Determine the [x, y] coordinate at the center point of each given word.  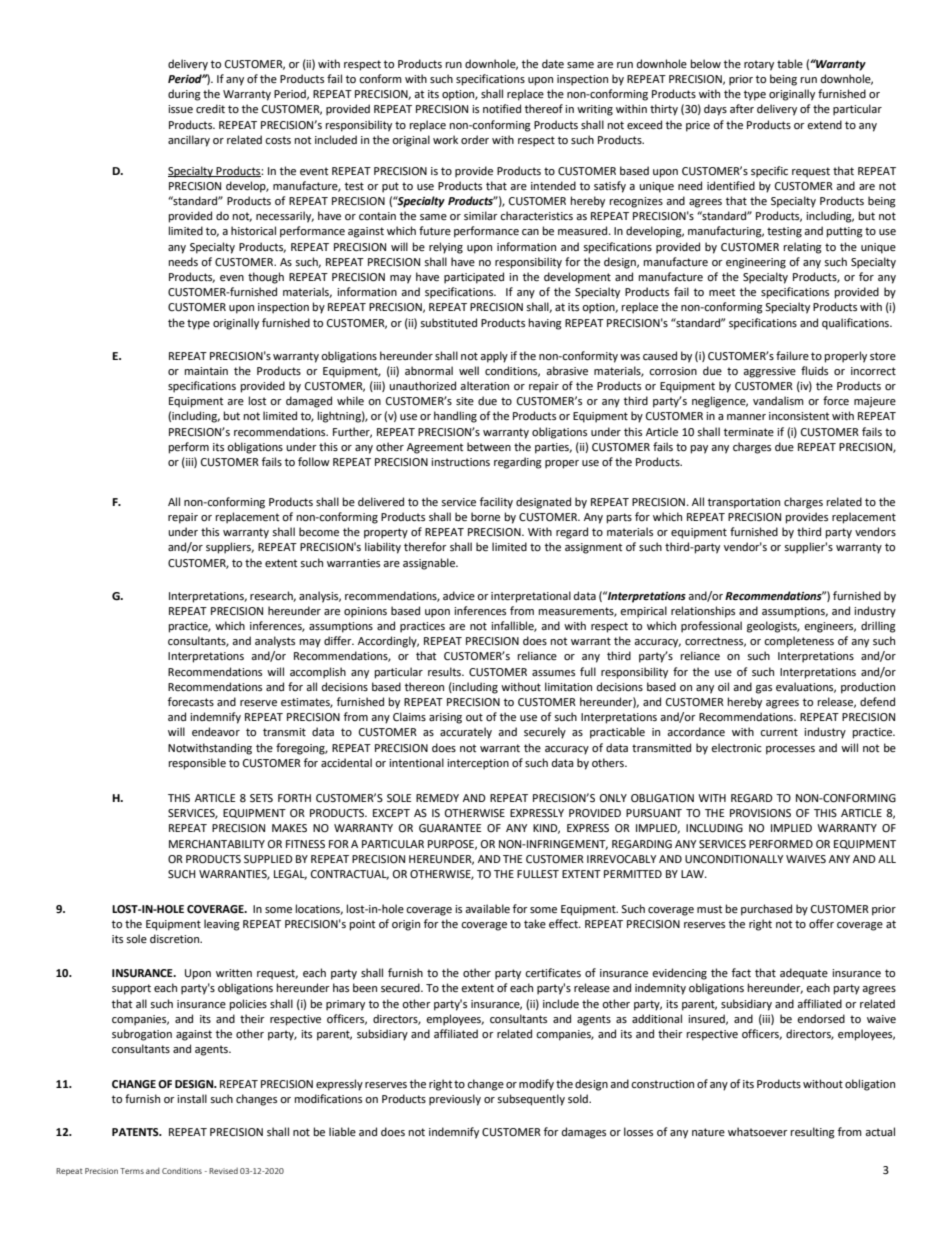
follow [314, 461]
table [790, 63]
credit [210, 109]
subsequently [531, 1100]
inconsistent [799, 416]
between [489, 447]
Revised [223, 1171]
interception [478, 764]
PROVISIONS [760, 813]
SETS [261, 798]
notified [502, 109]
